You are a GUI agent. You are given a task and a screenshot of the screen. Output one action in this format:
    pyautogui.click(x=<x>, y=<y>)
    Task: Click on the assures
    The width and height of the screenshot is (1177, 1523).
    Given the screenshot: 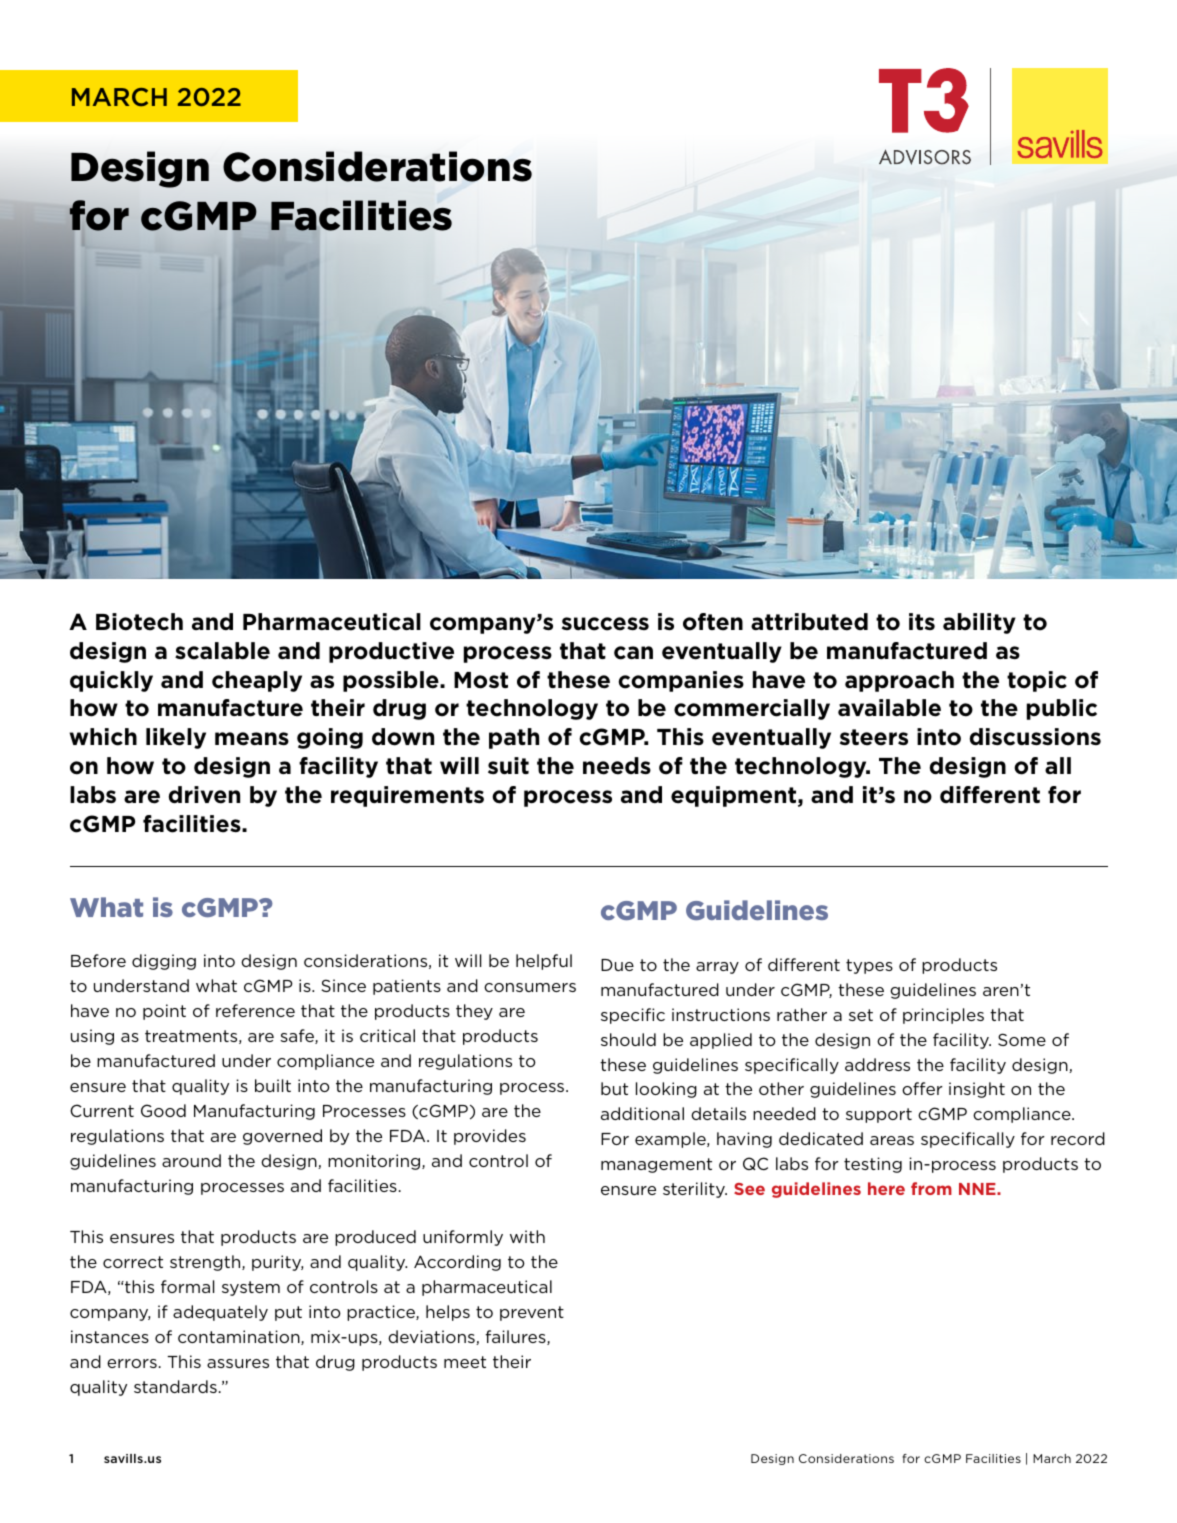 What is the action you would take?
    pyautogui.click(x=238, y=1363)
